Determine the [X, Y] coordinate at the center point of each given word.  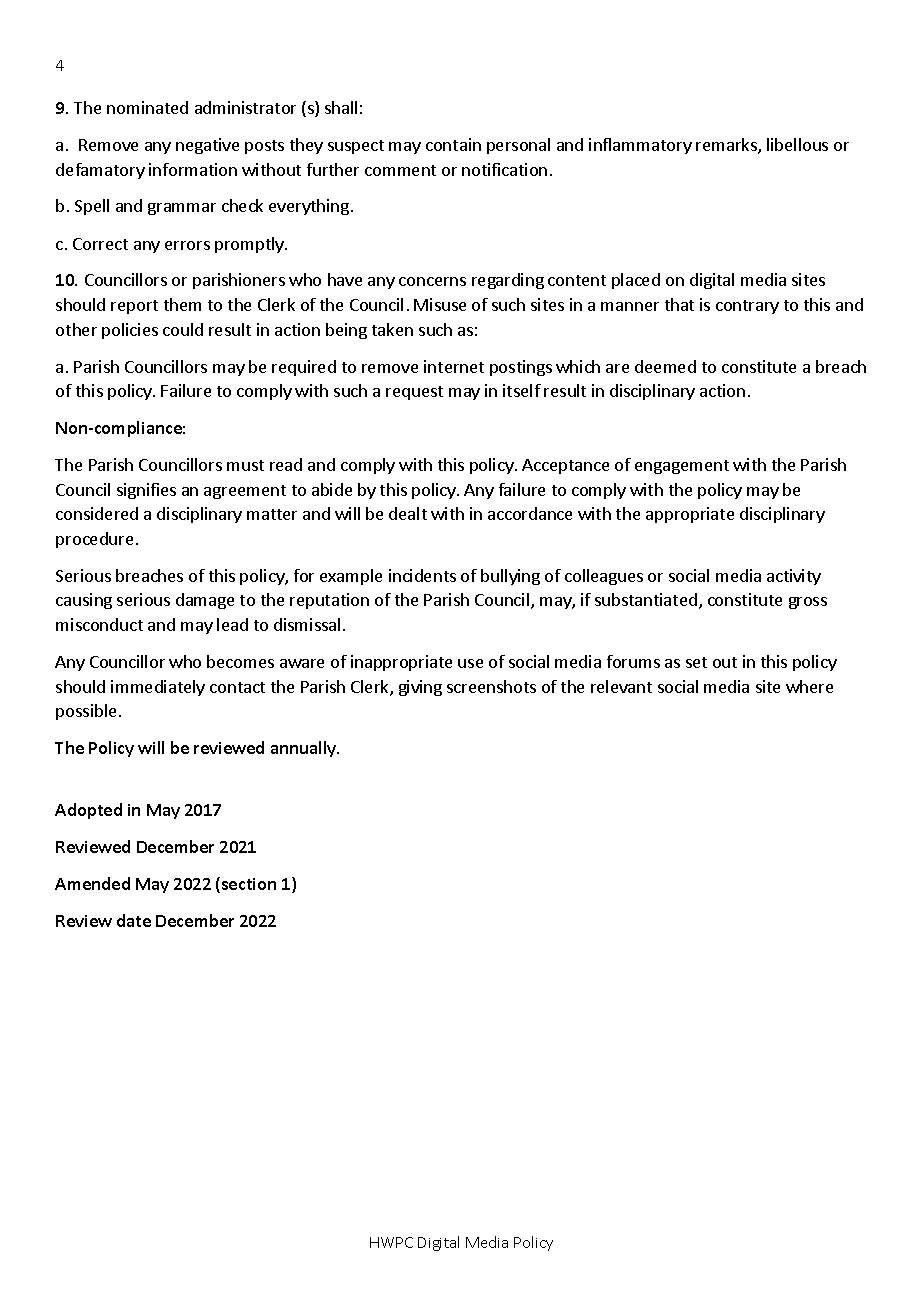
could [183, 329]
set [696, 662]
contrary [747, 307]
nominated [147, 107]
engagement [682, 467]
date [134, 920]
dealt [408, 513]
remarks [727, 146]
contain [453, 144]
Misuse [440, 304]
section [249, 884]
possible [86, 712]
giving [420, 688]
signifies [146, 491]
